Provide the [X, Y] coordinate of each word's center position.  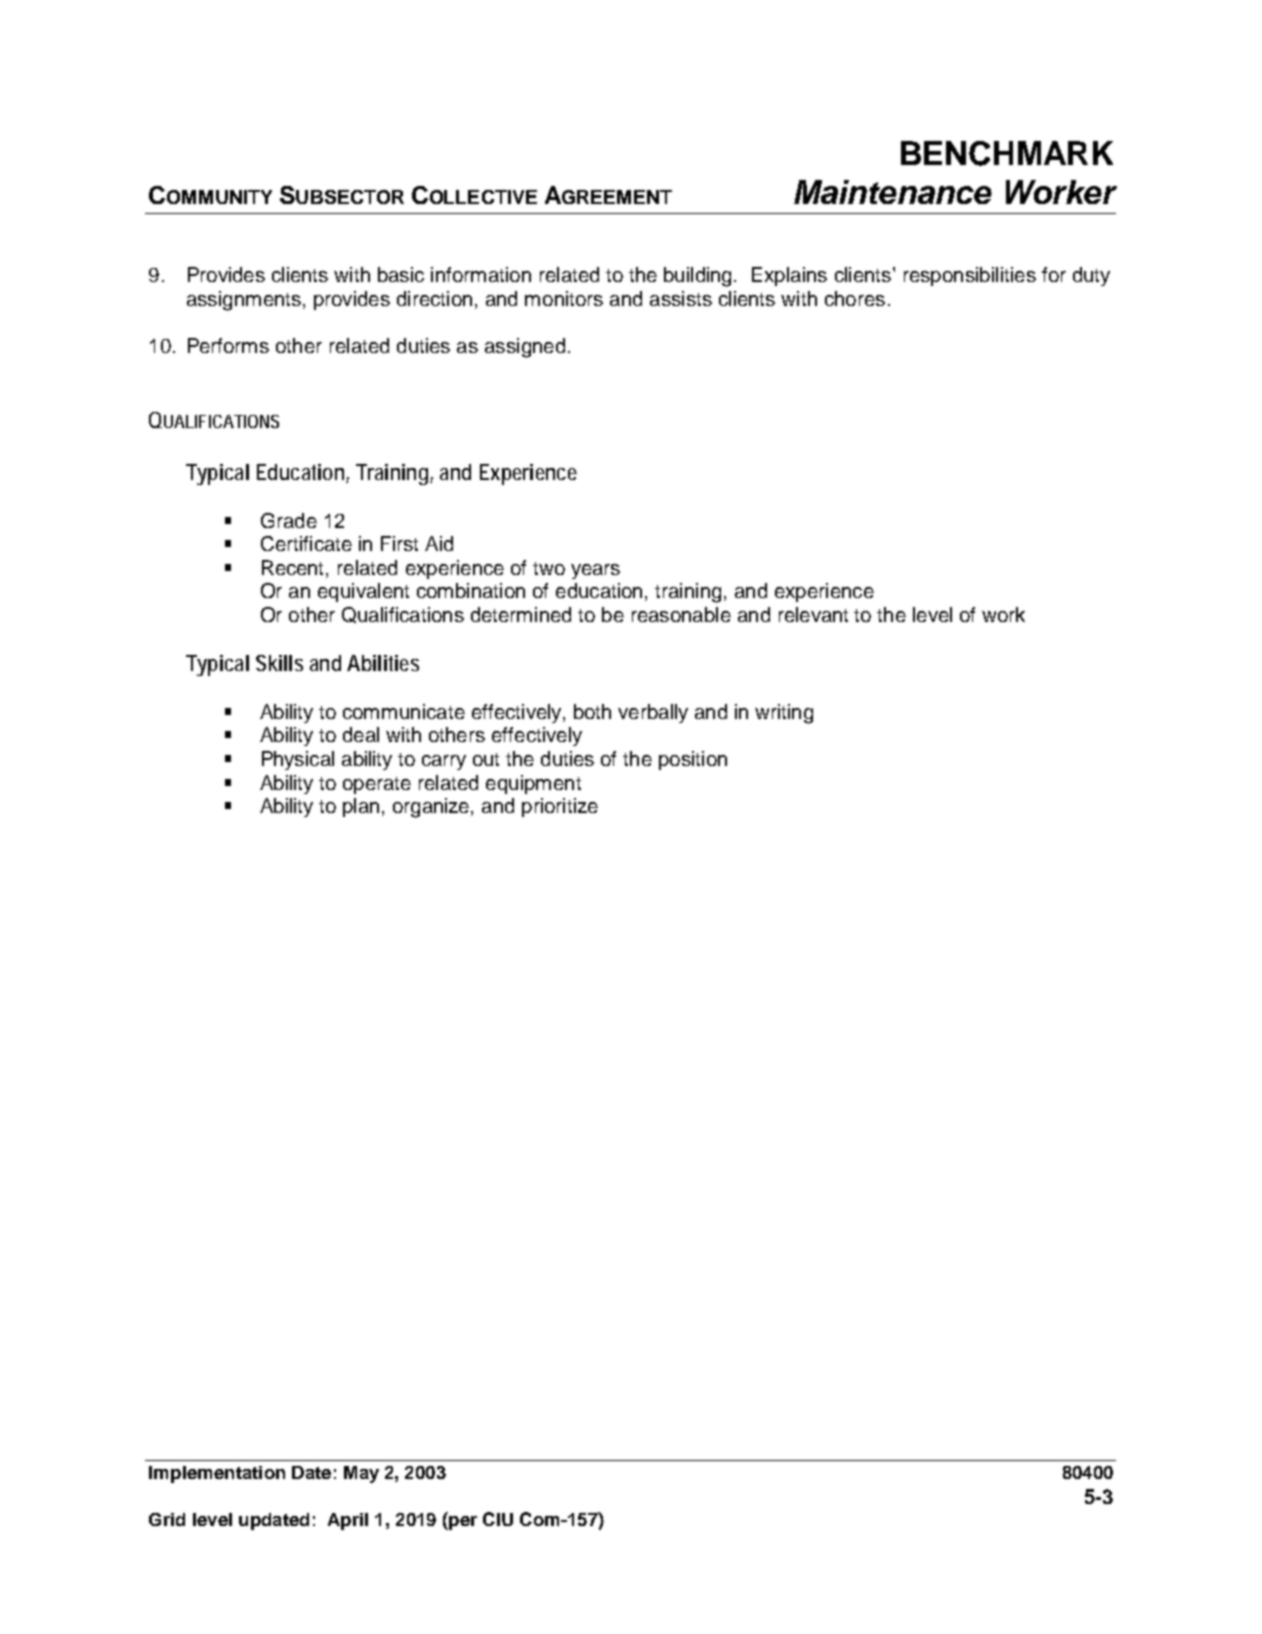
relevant [813, 614]
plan [361, 807]
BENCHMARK [1007, 153]
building [699, 277]
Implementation [217, 1474]
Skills [279, 663]
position [693, 760]
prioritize [560, 807]
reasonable [681, 614]
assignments [244, 301]
